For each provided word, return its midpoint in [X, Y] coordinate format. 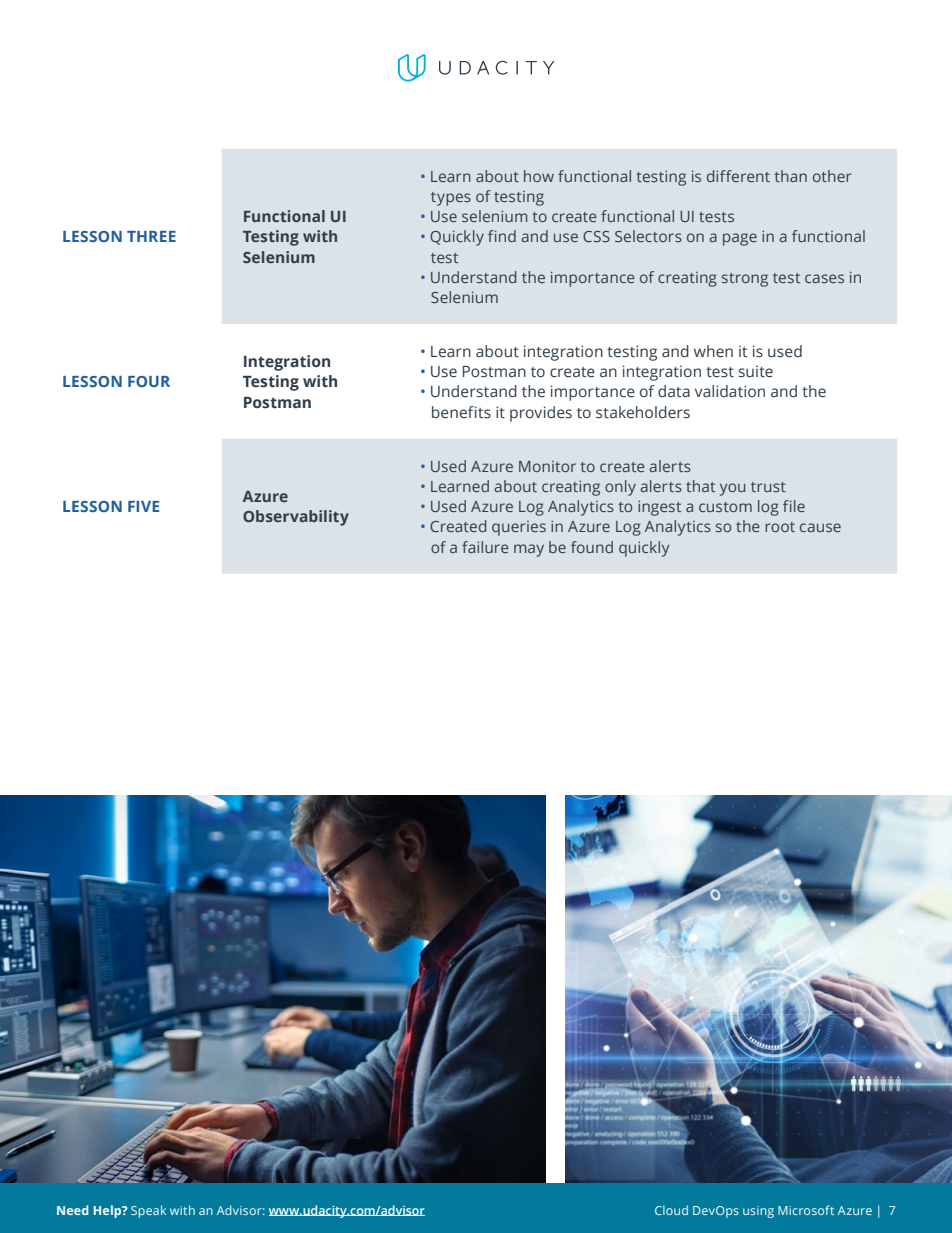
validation [730, 391]
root [780, 527]
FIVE [143, 506]
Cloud [671, 1210]
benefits [461, 412]
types [451, 199]
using [758, 1212]
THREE [151, 236]
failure [485, 547]
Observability [296, 518]
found [592, 547]
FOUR [149, 381]
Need [73, 1210]
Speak [148, 1211]
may [529, 550]
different [738, 176]
